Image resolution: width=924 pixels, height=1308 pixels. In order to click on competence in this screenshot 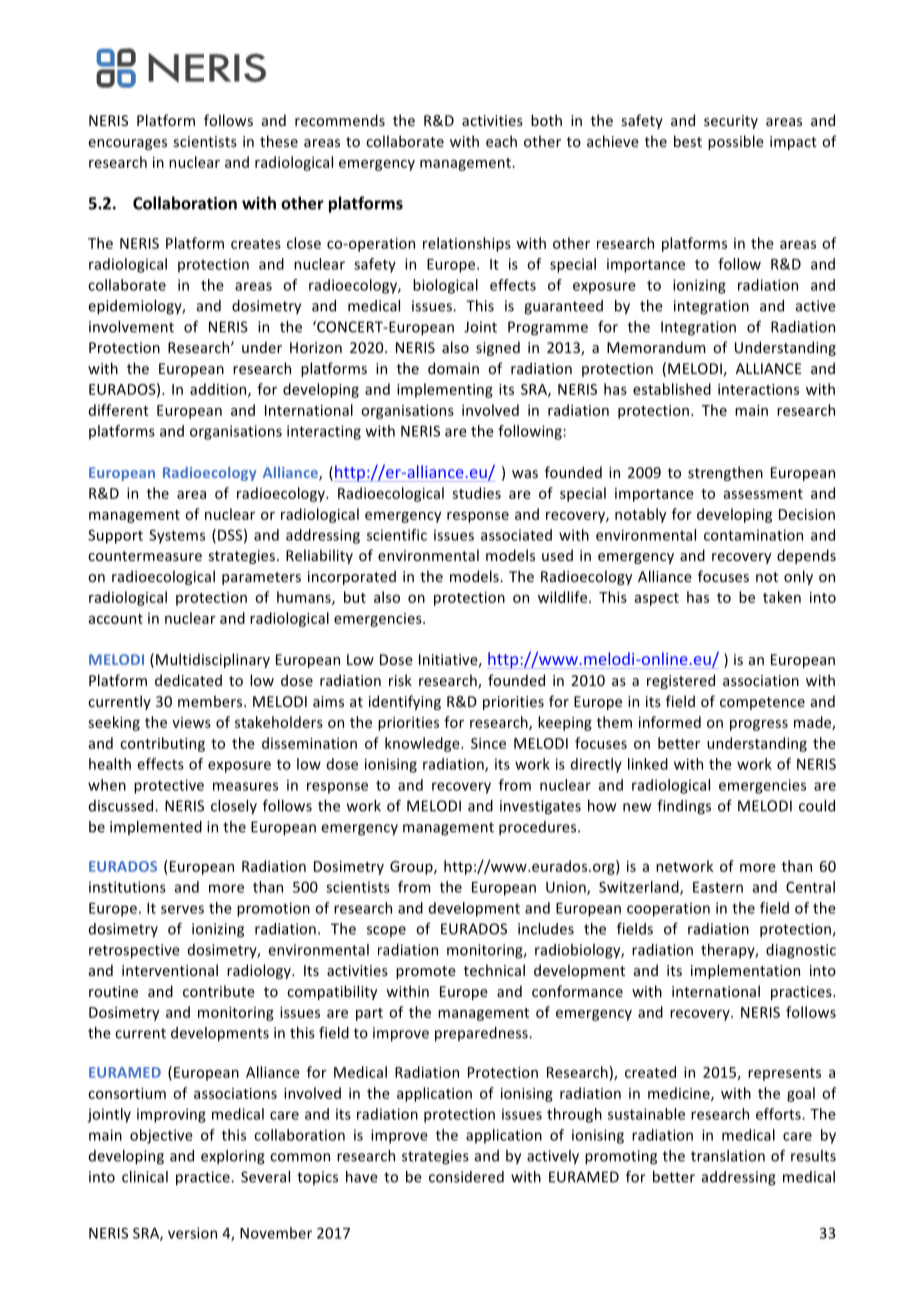, I will do `click(762, 703)`.
